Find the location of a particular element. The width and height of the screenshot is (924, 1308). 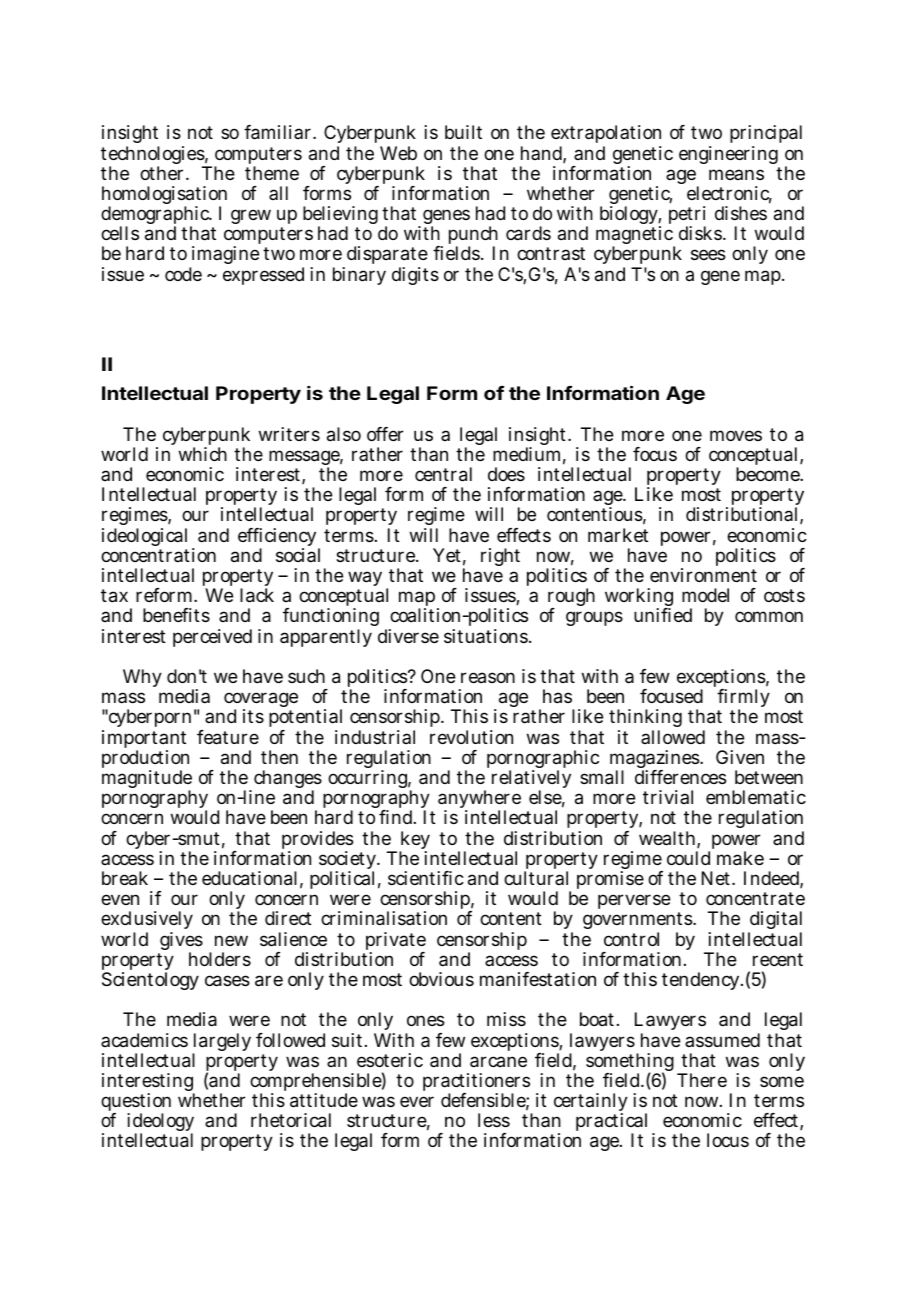

other is located at coordinates (163, 173).
